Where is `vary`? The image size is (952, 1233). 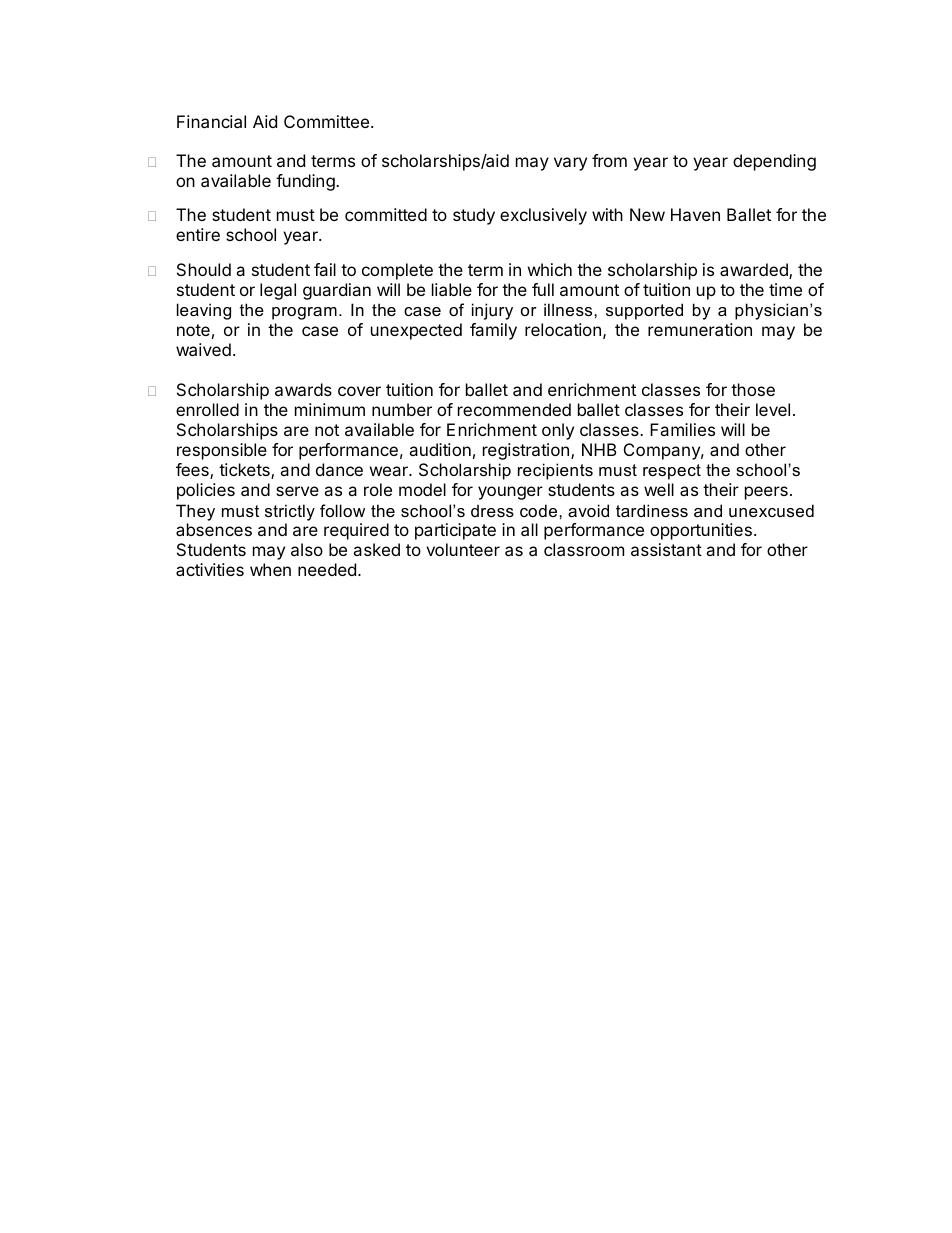
vary is located at coordinates (570, 164).
